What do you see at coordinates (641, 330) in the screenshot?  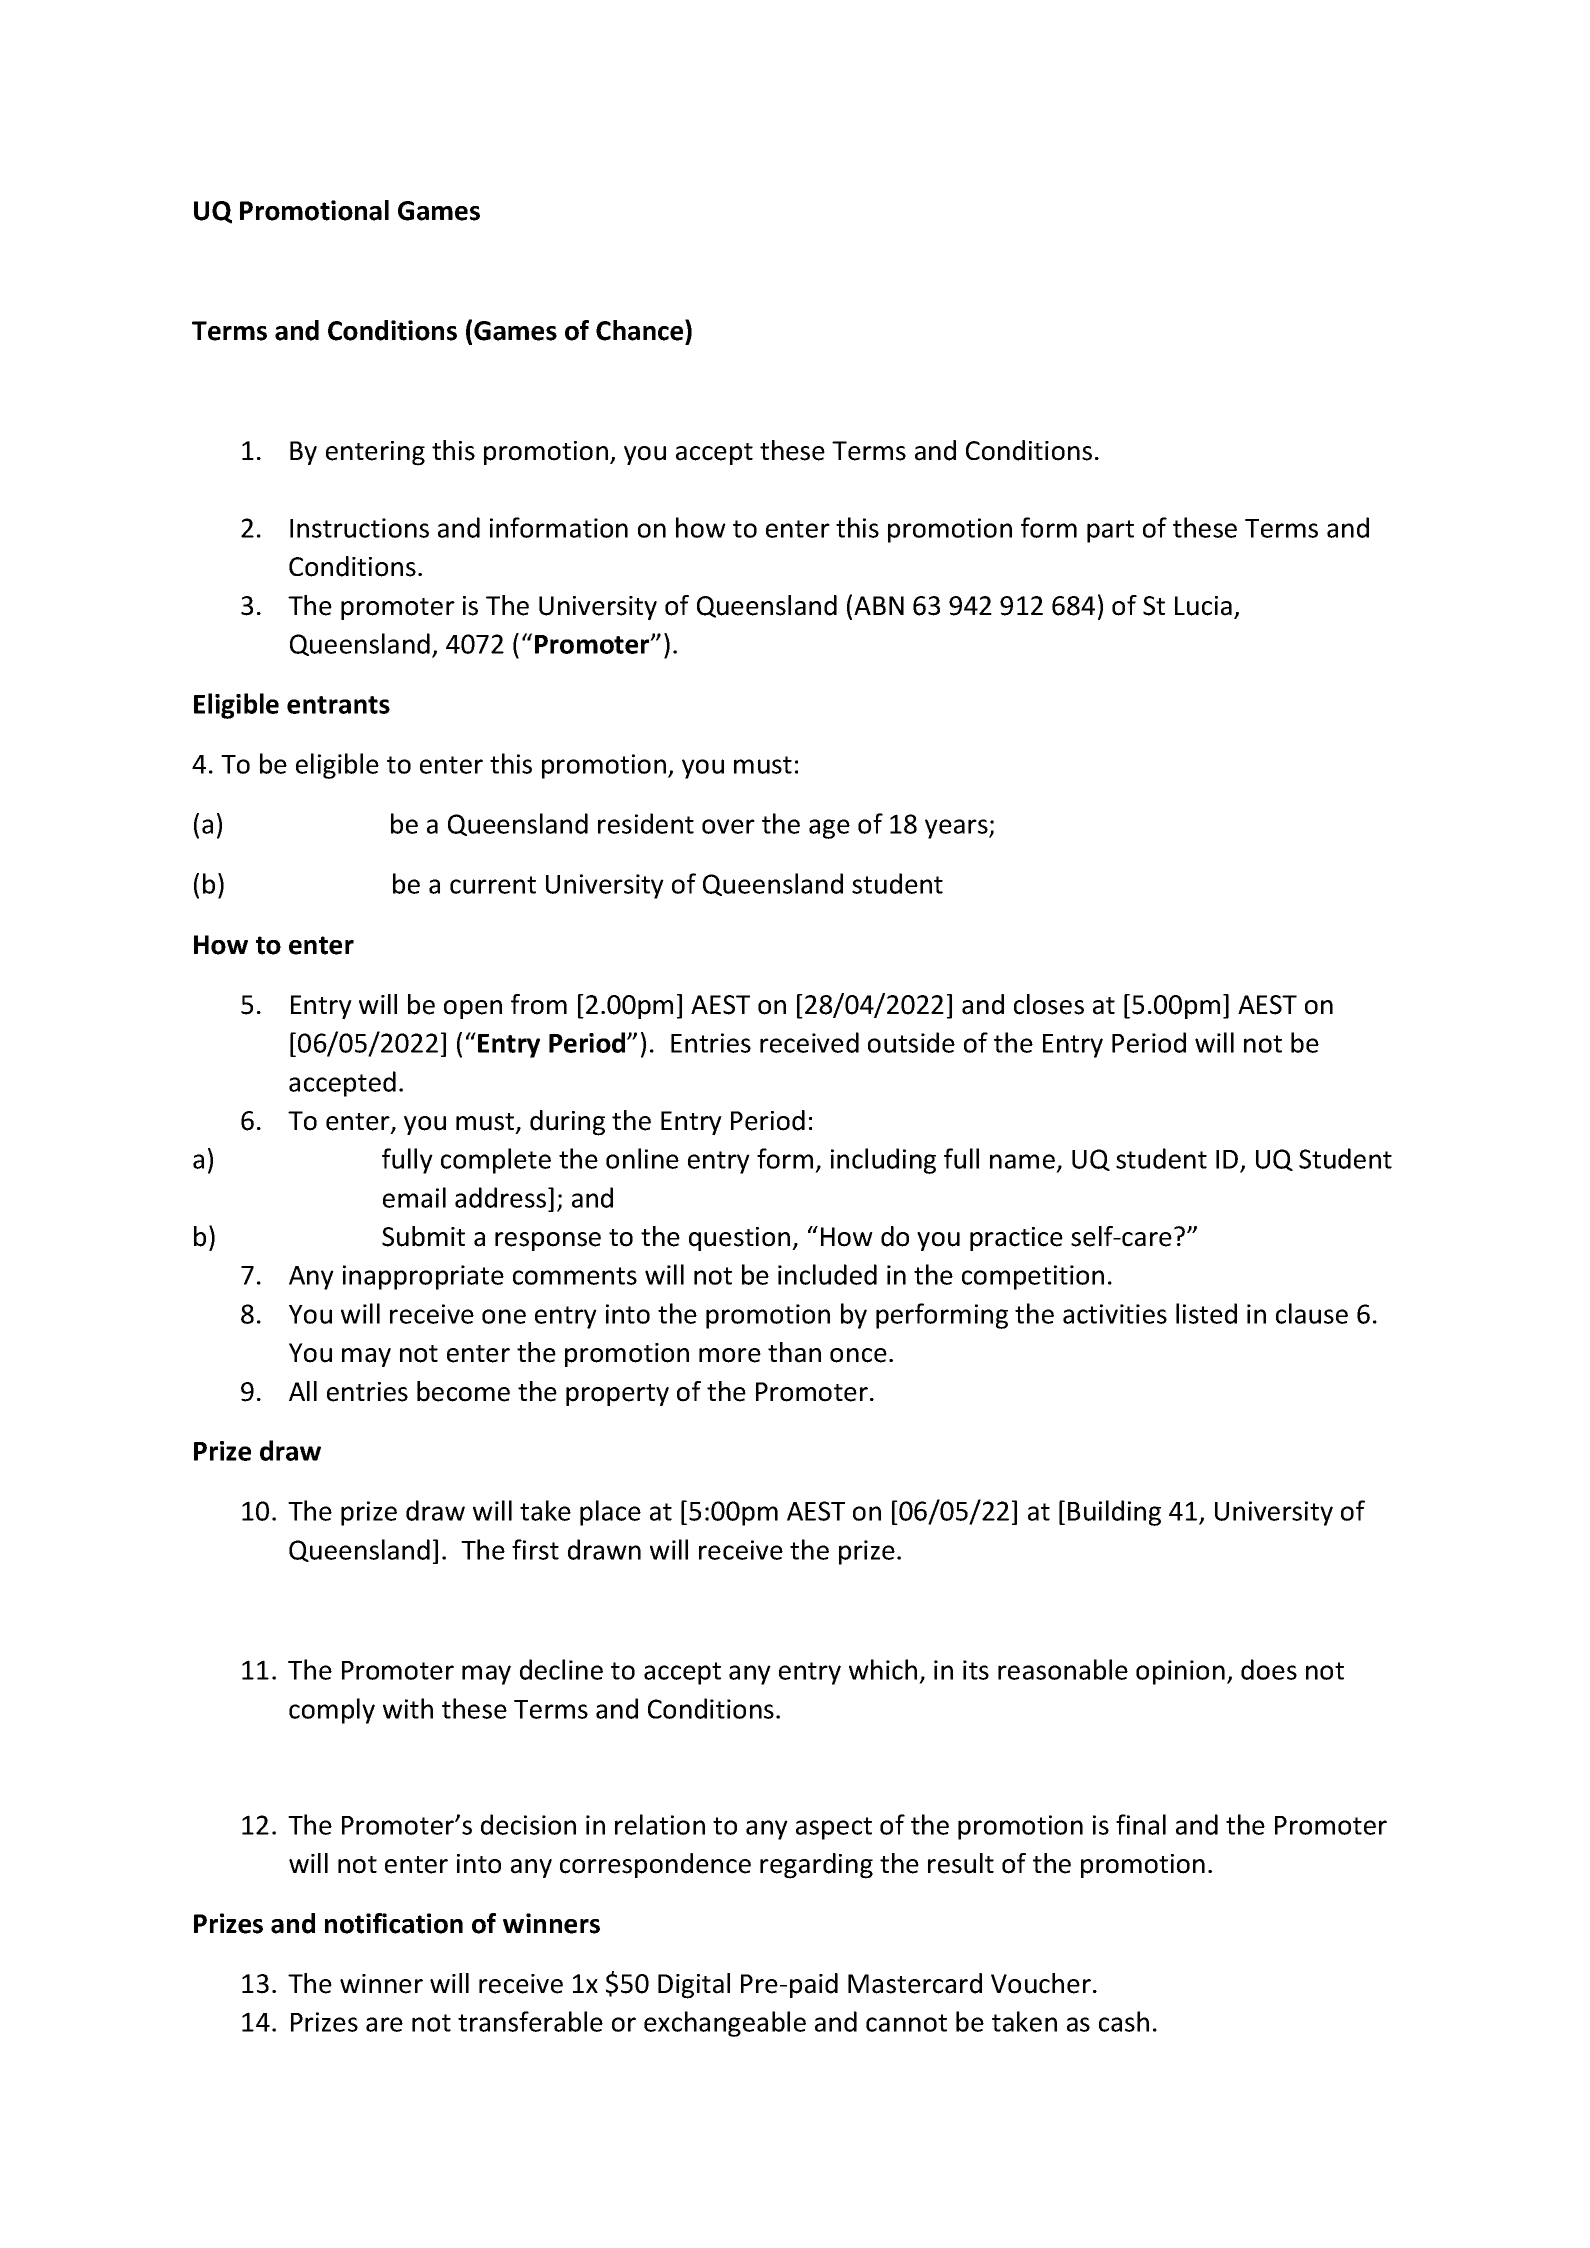 I see `Chance` at bounding box center [641, 330].
